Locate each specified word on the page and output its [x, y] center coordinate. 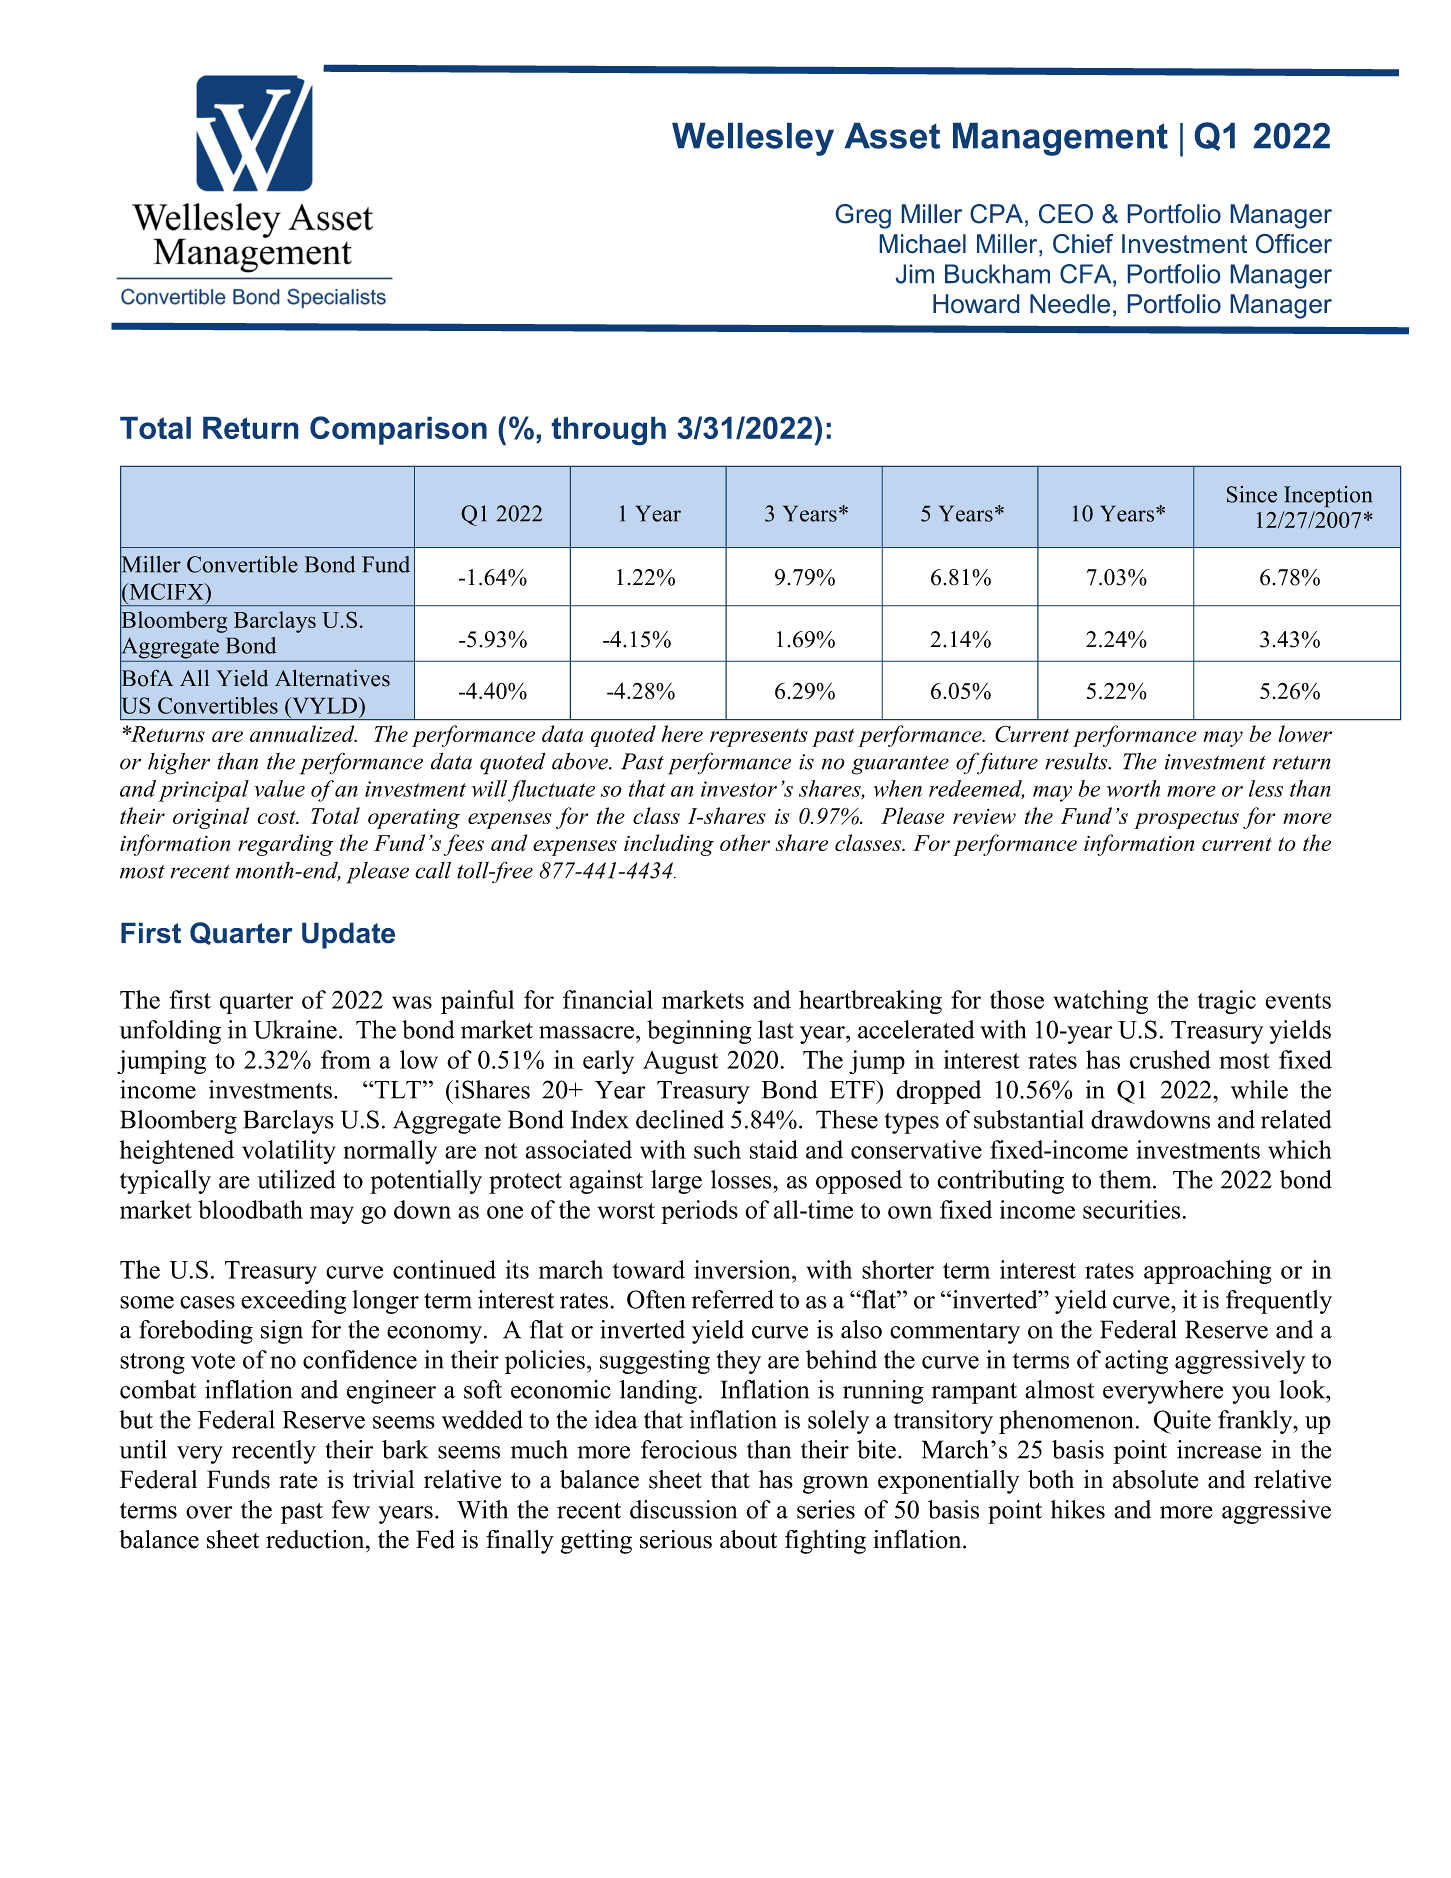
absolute [1155, 1479]
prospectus [1186, 819]
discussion [683, 1509]
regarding [285, 845]
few [351, 1509]
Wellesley [753, 139]
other [745, 842]
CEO [1066, 214]
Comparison [398, 430]
